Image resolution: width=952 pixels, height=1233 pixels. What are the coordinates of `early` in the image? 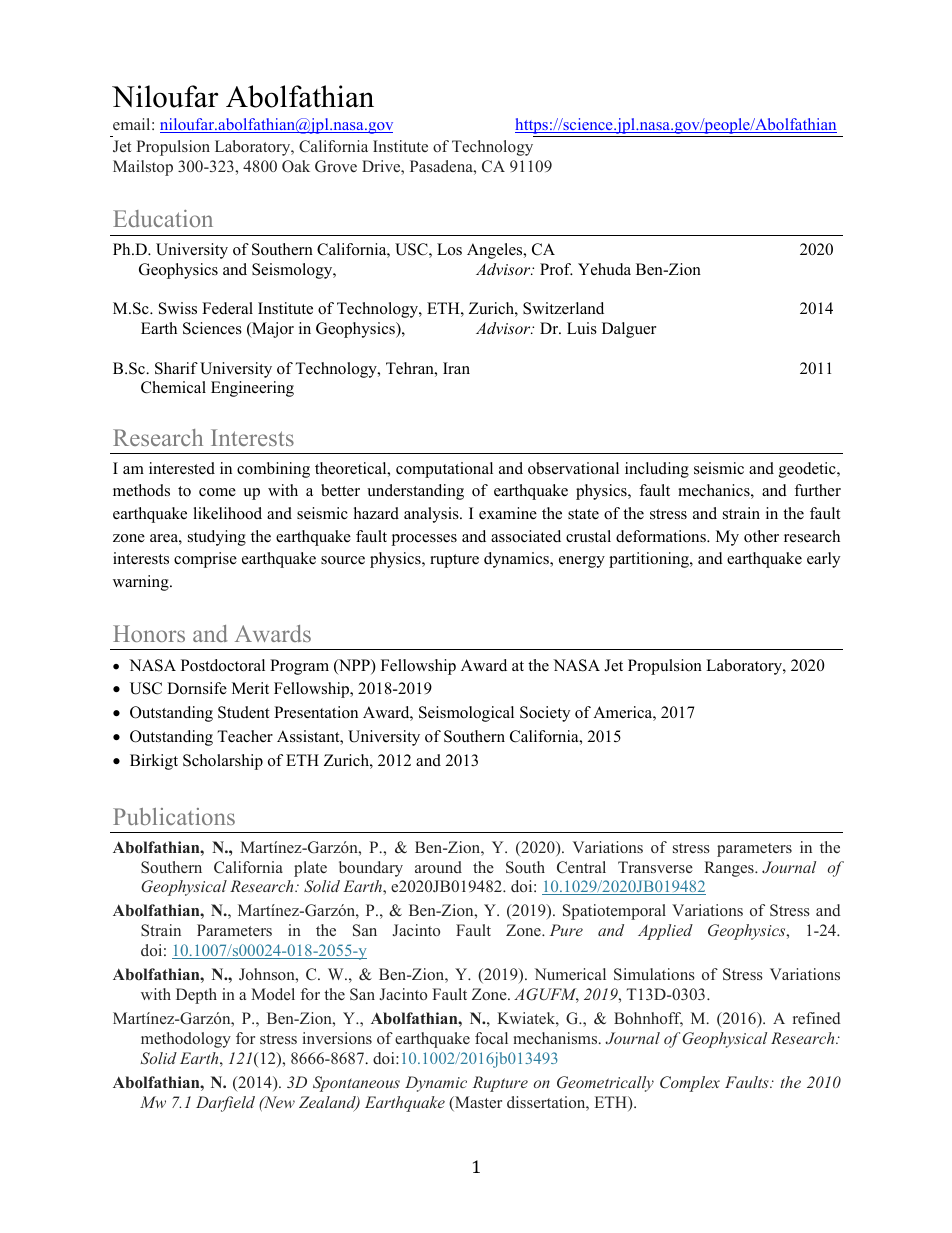 It's located at (823, 560).
